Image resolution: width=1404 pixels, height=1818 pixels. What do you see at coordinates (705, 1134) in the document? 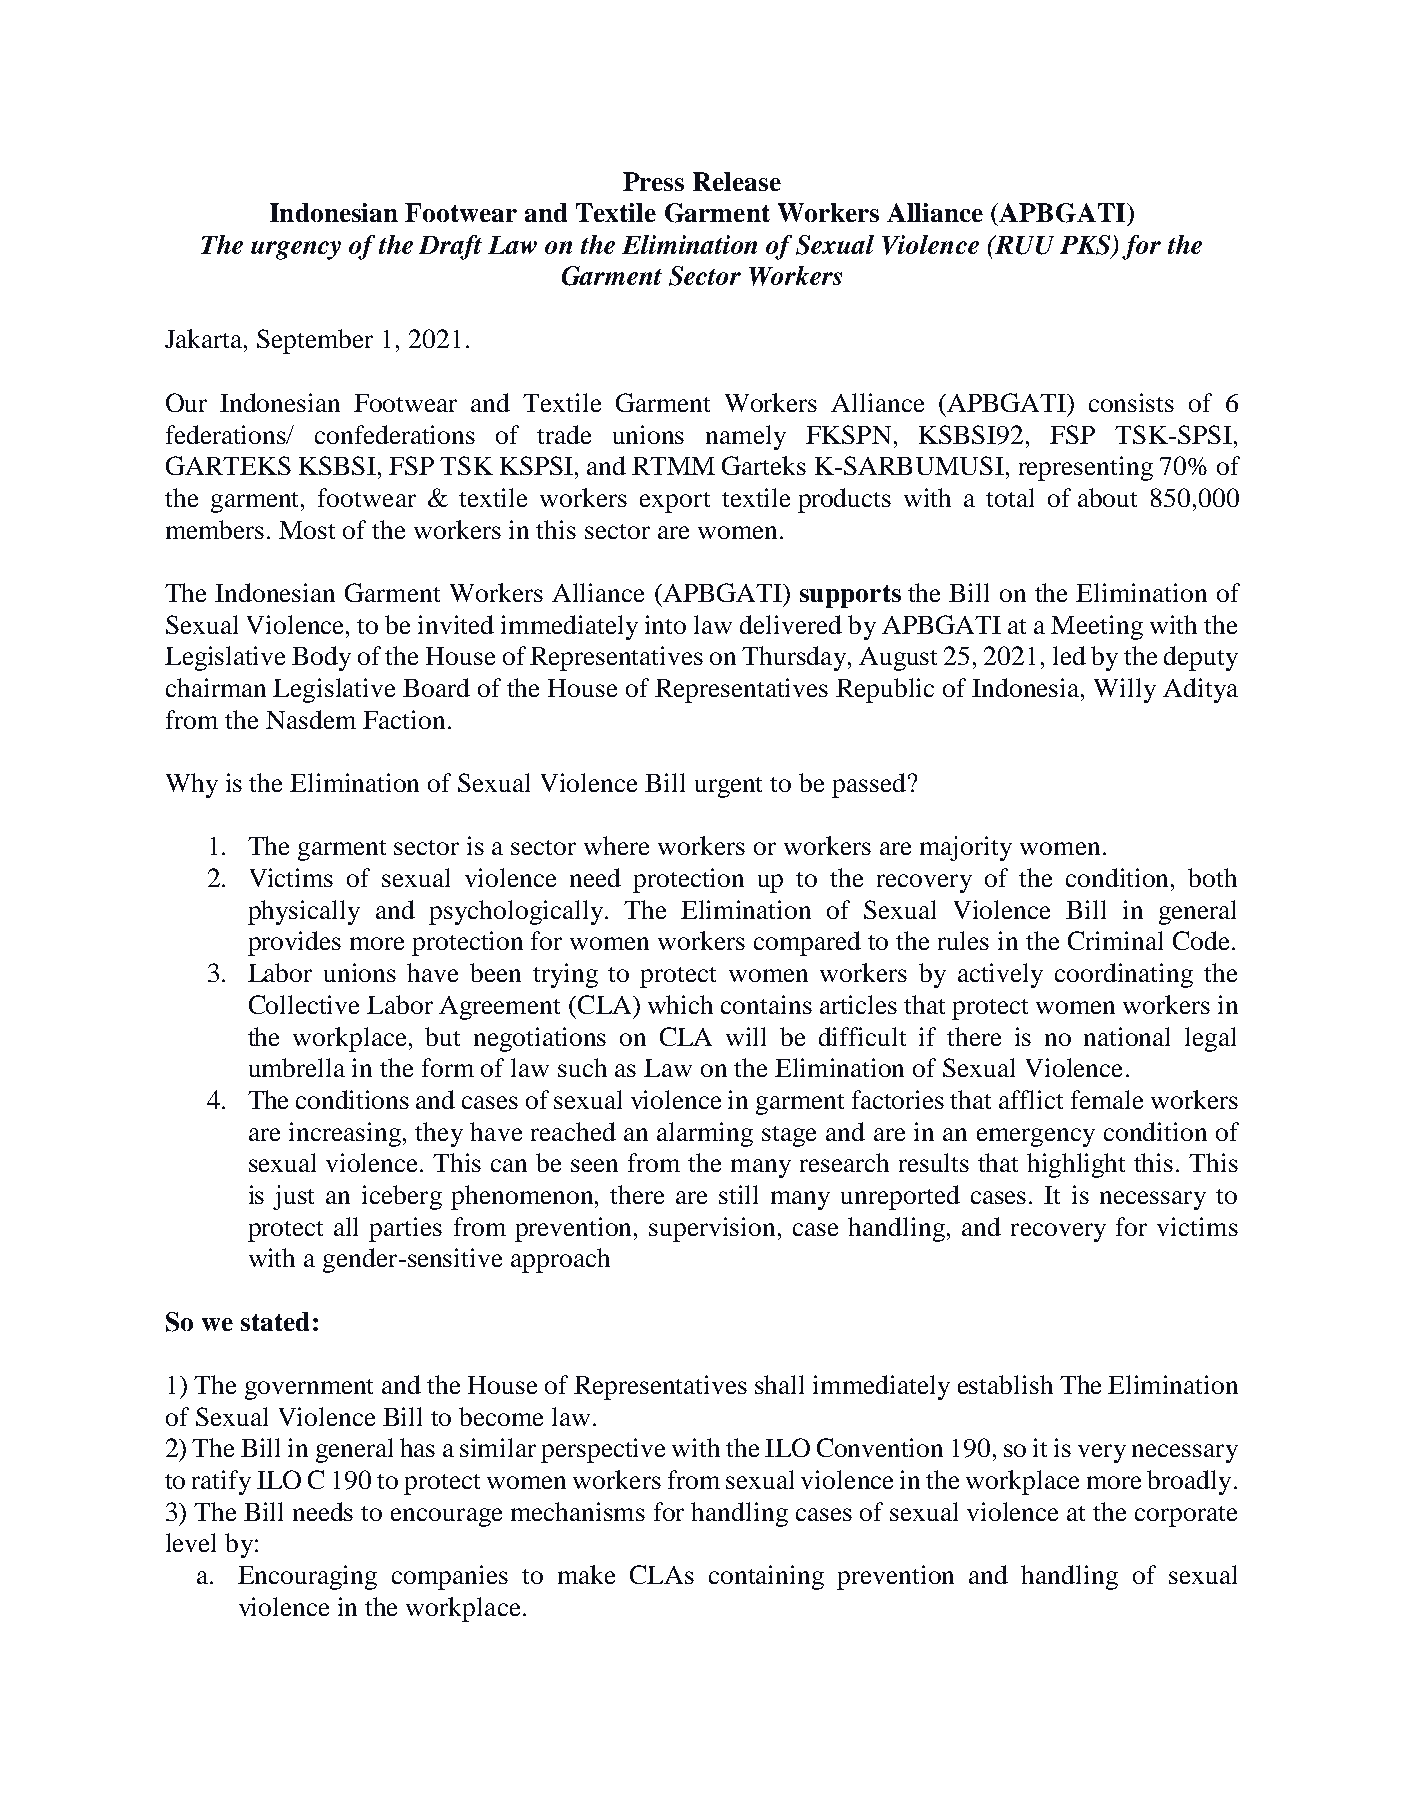
I see `alarming` at bounding box center [705, 1134].
